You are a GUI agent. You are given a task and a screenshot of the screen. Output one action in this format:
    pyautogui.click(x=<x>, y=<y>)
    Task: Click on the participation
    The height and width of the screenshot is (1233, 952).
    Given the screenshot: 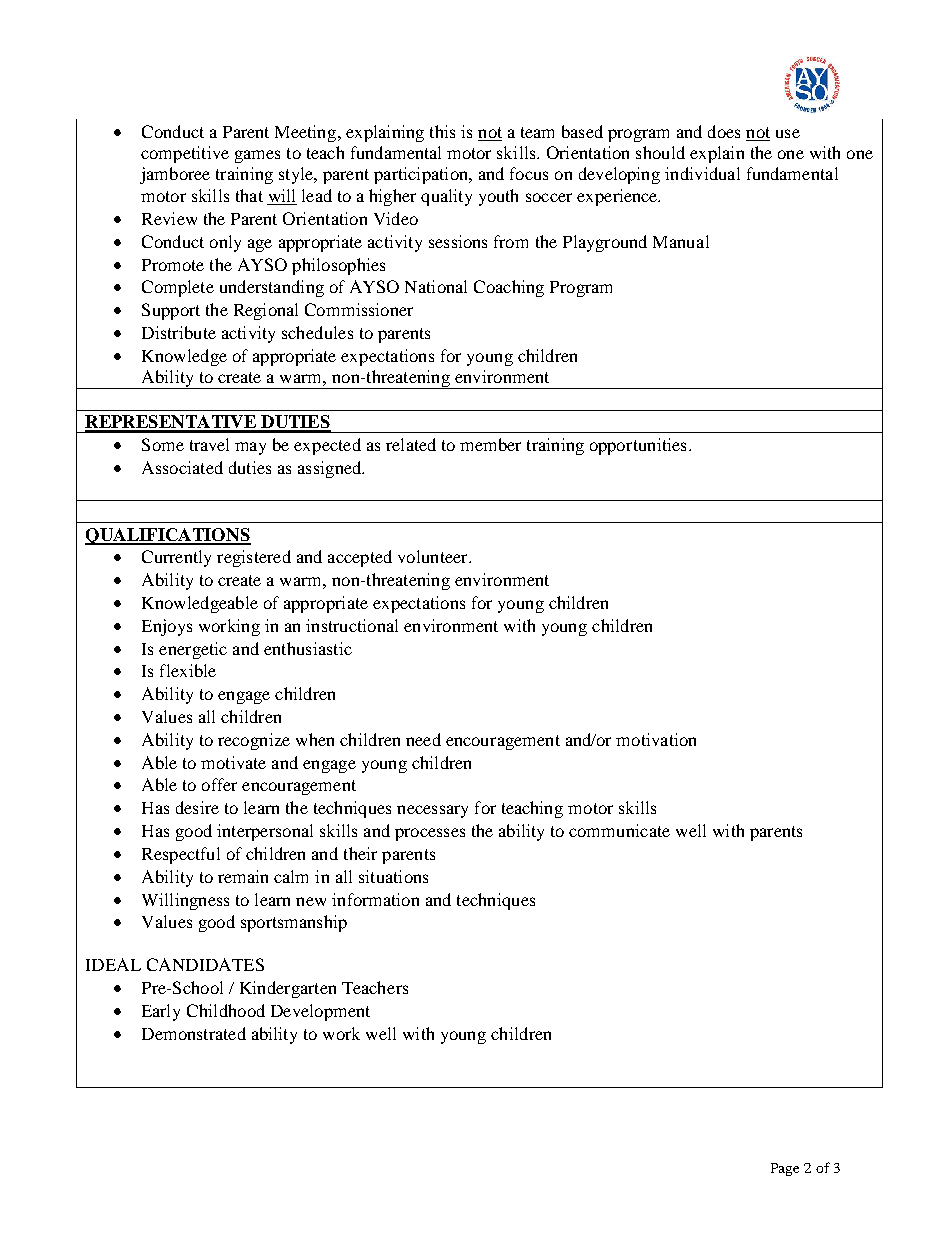 What is the action you would take?
    pyautogui.click(x=422, y=175)
